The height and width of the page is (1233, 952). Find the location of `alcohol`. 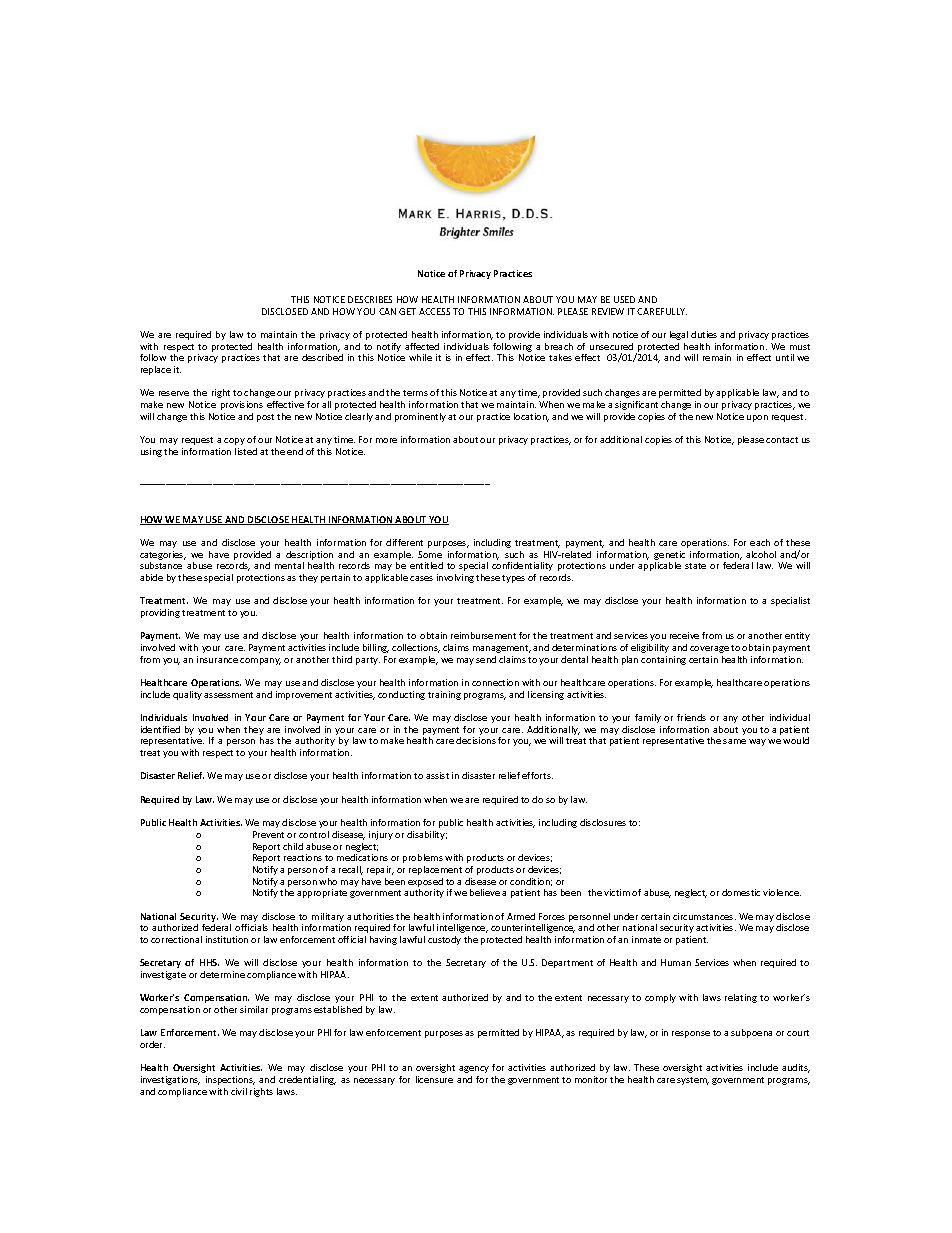

alcohol is located at coordinates (761, 554).
